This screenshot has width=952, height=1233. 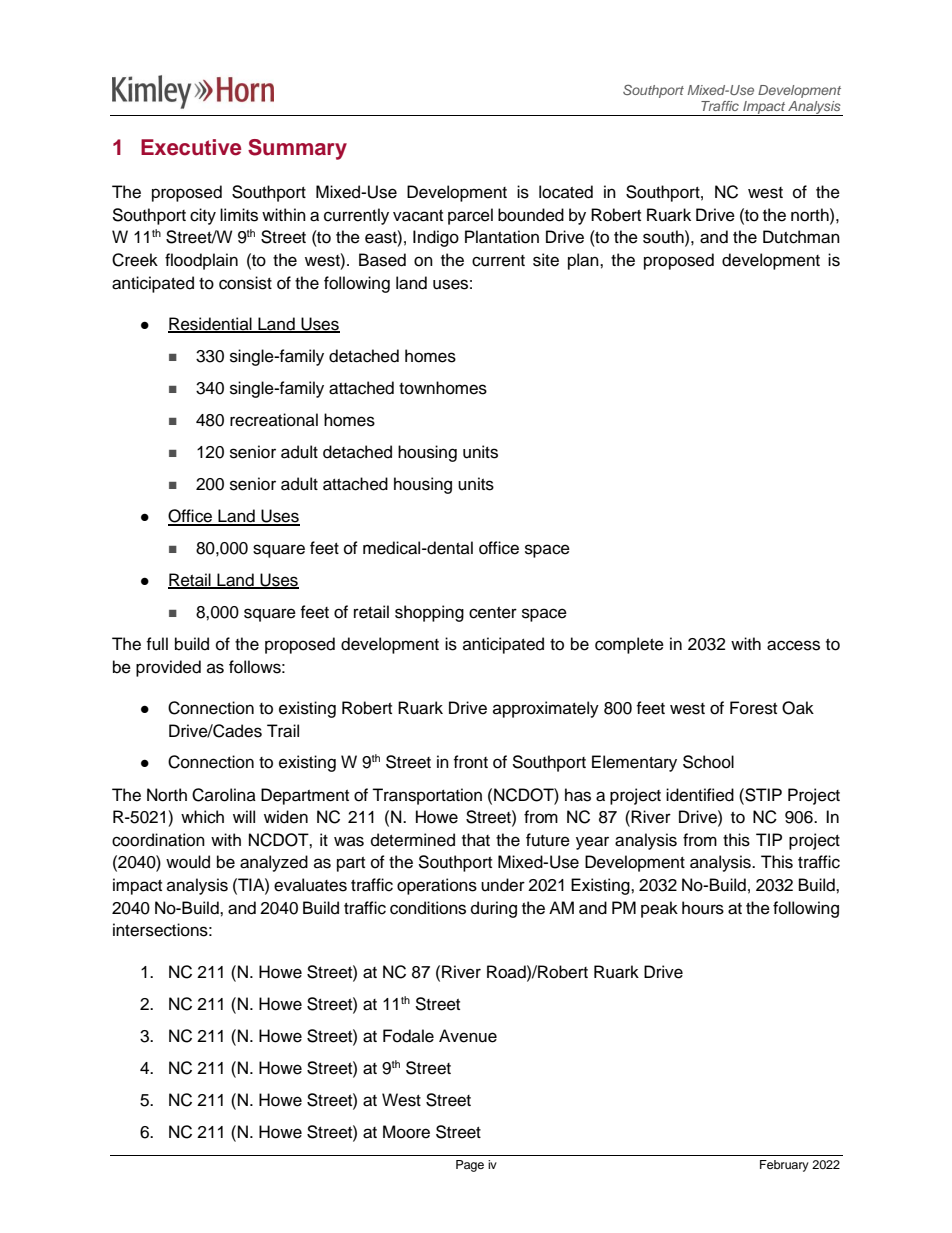 I want to click on Executive, so click(x=191, y=147).
